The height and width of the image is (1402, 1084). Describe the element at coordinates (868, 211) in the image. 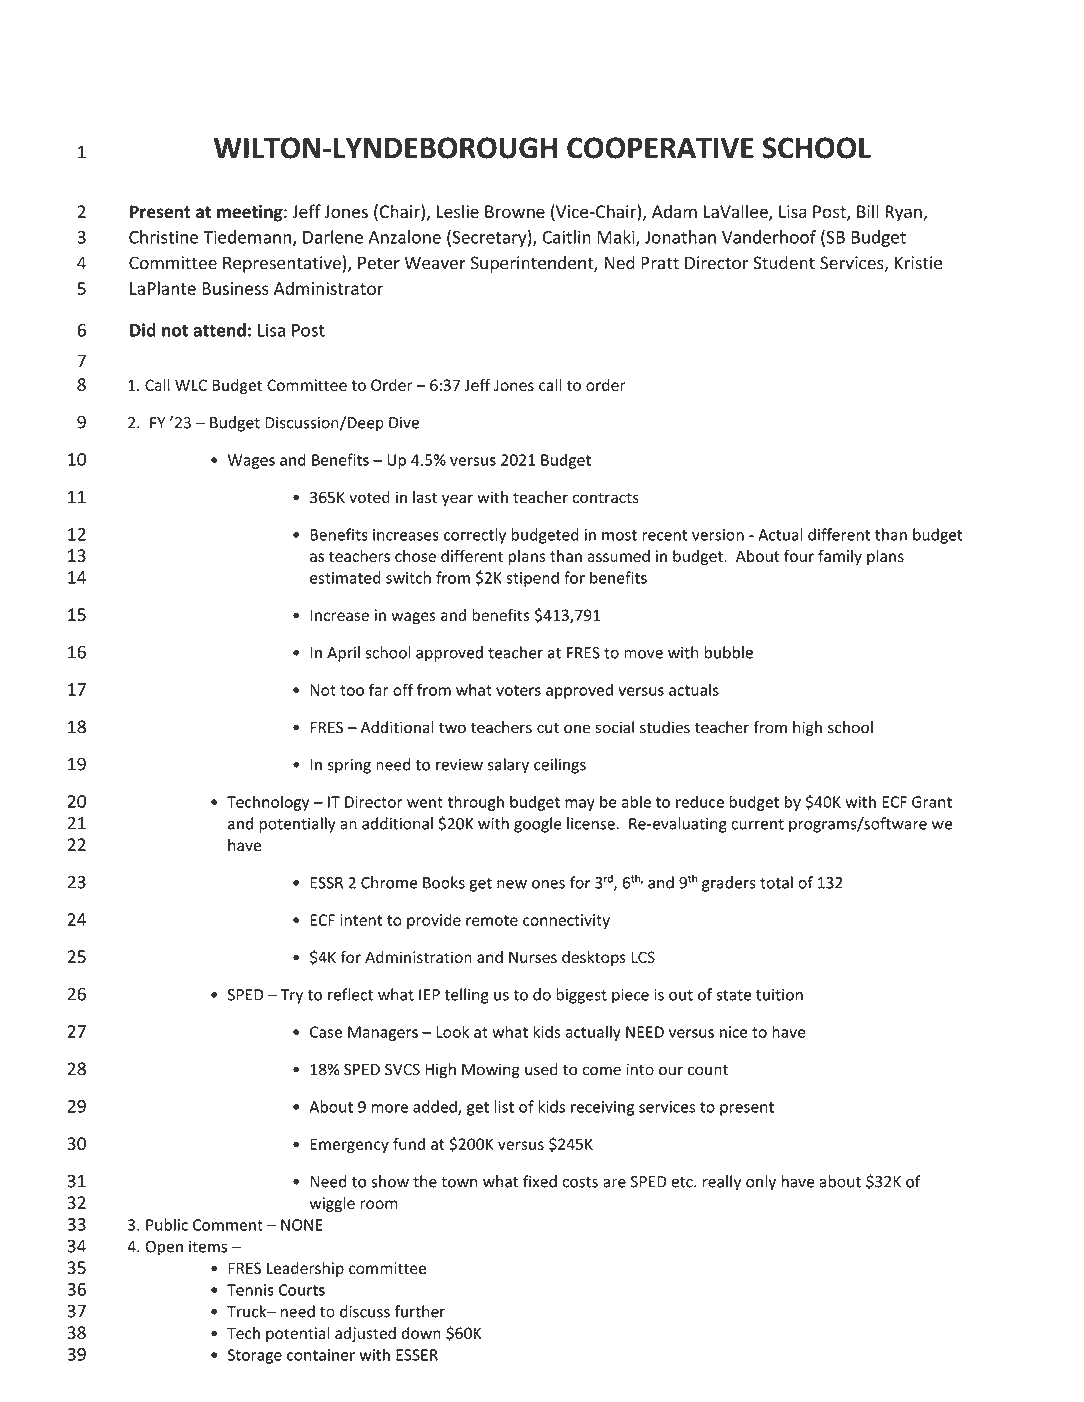

I see `Bill` at that location.
